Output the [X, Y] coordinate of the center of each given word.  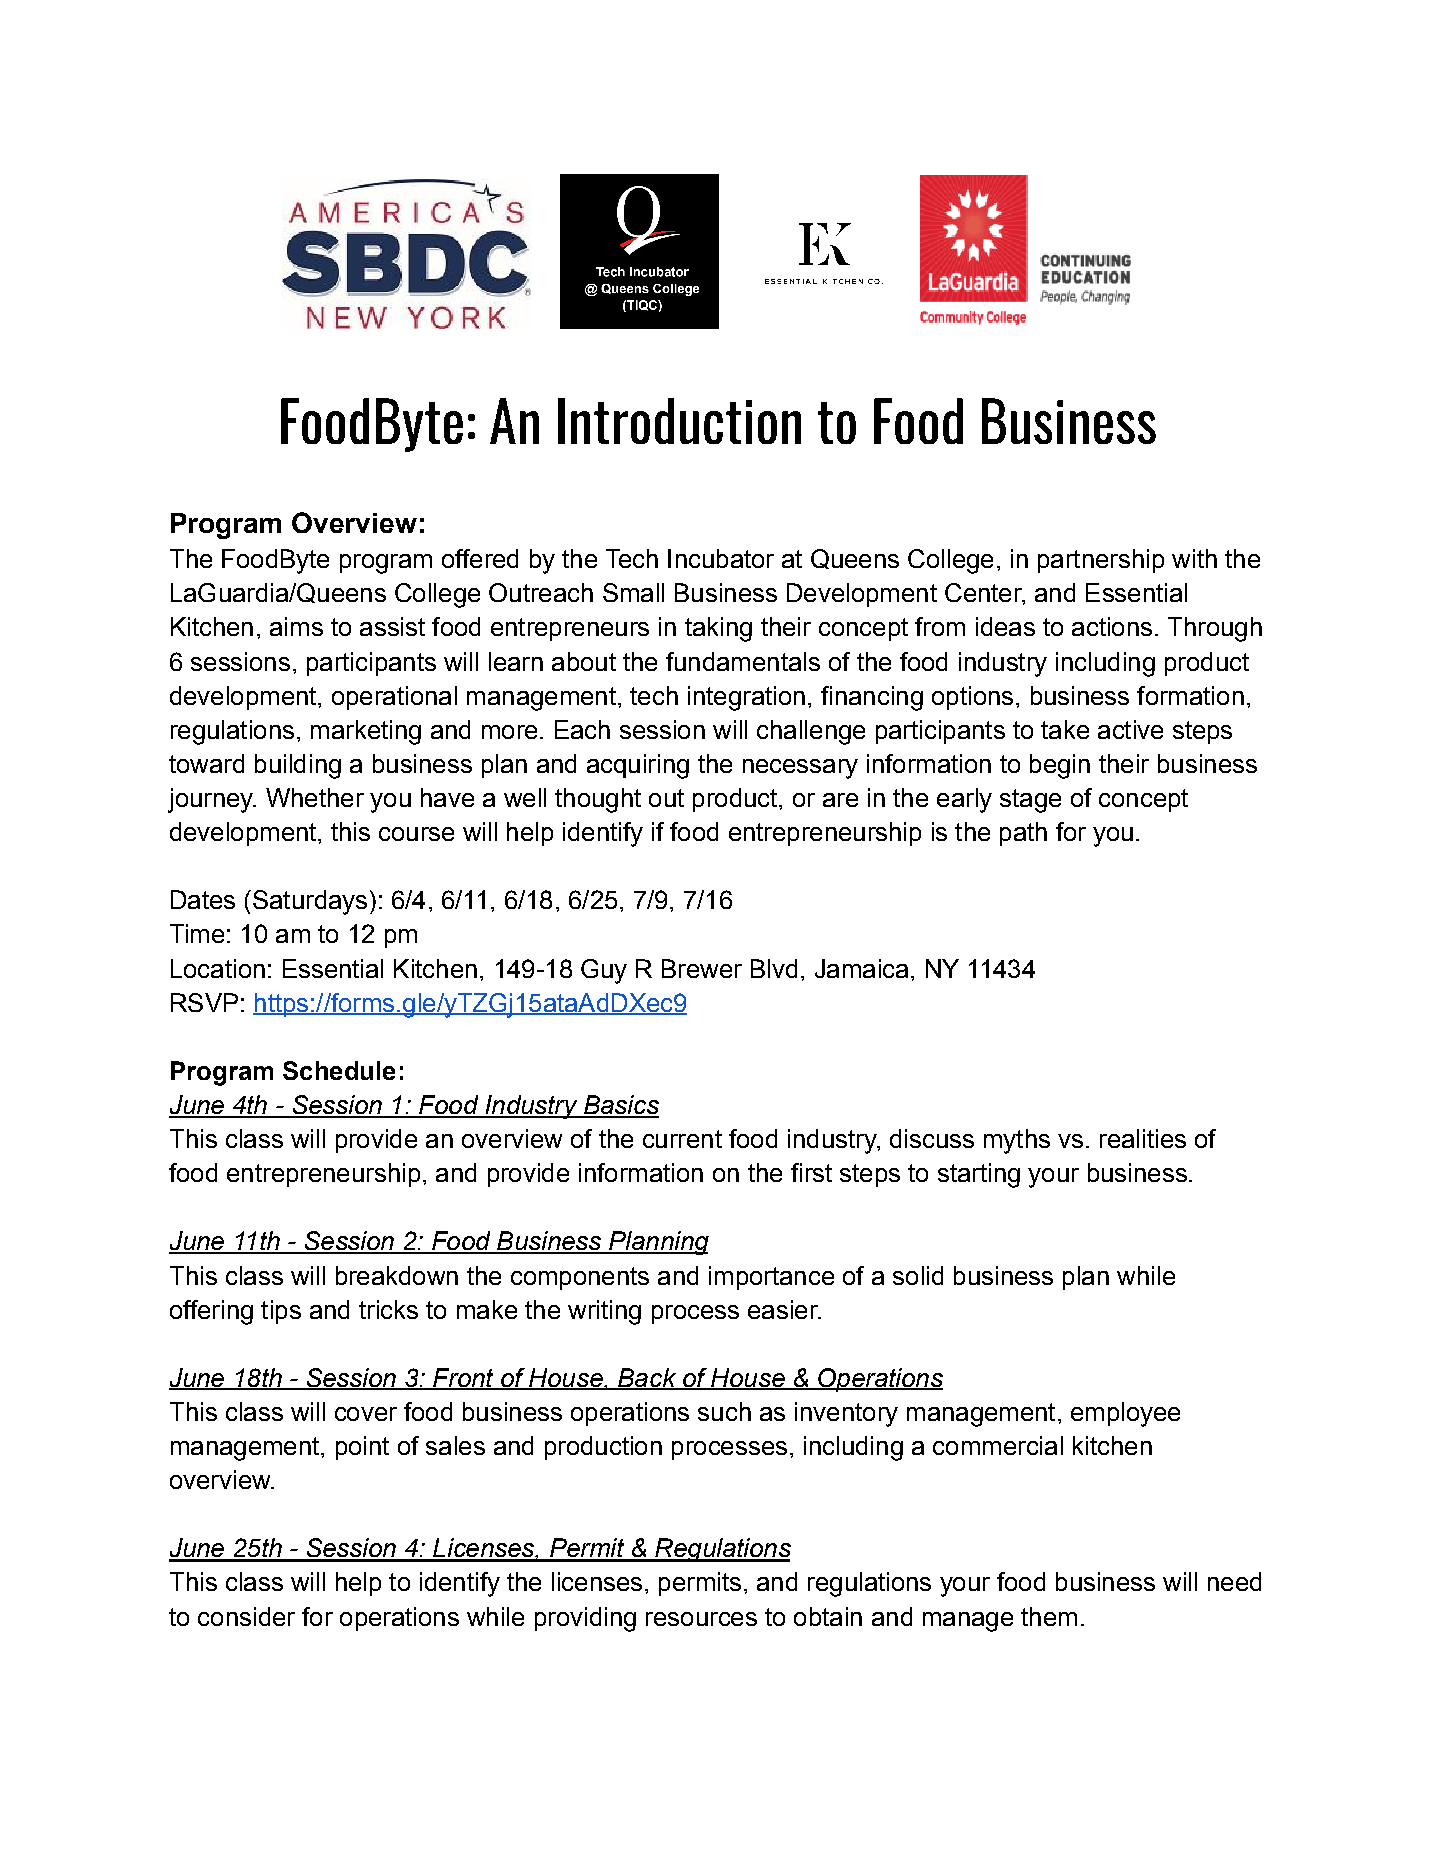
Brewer [702, 968]
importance [771, 1278]
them [1049, 1616]
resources [701, 1619]
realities [1143, 1138]
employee [1125, 1414]
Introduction [679, 421]
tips [281, 1312]
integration [746, 698]
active [1130, 729]
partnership [1101, 561]
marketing [366, 732]
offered [480, 558]
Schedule [339, 1070]
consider [246, 1616]
